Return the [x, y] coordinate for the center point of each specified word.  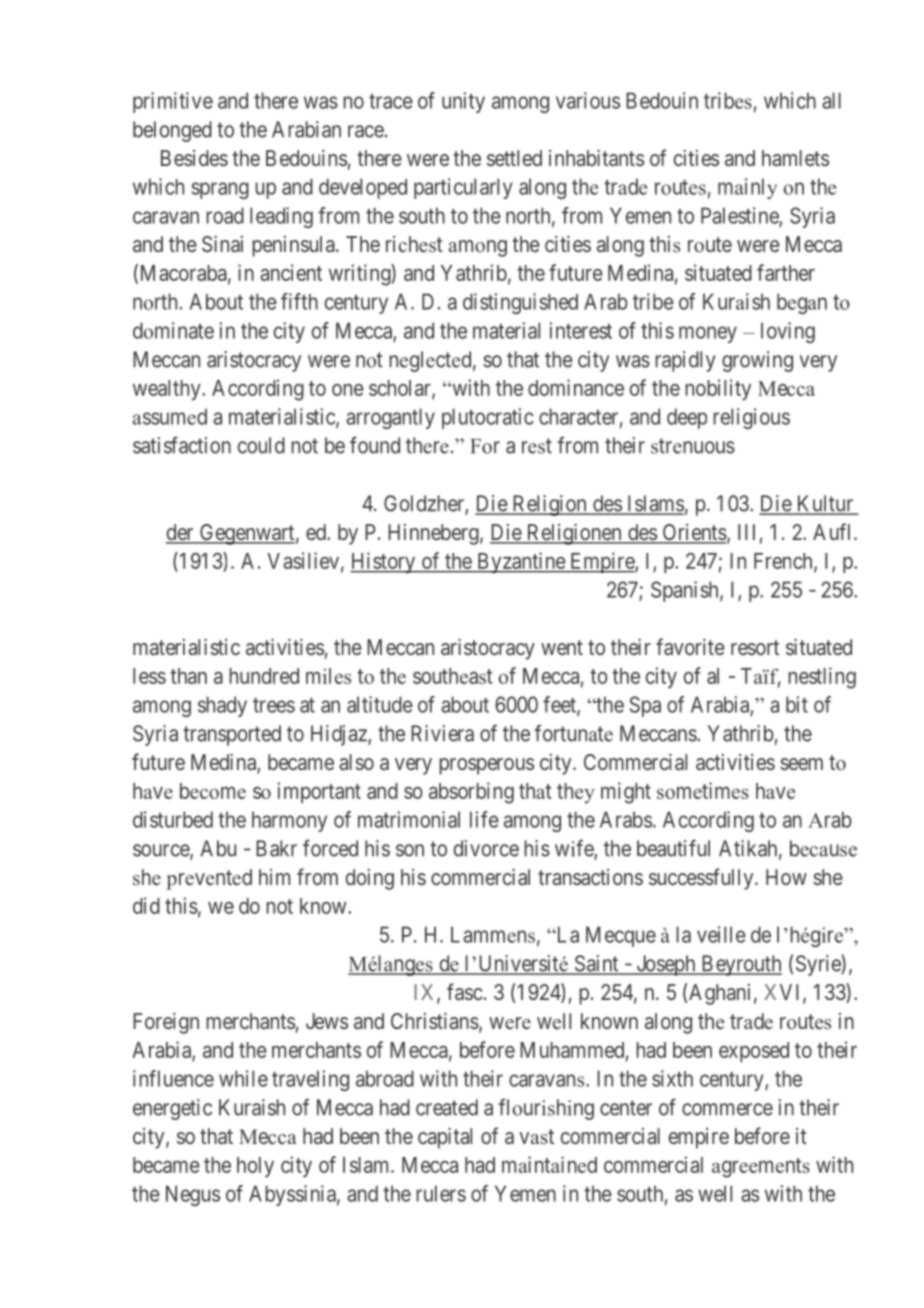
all [831, 100]
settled [514, 158]
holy [255, 1167]
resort [755, 647]
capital [445, 1138]
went [562, 647]
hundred [264, 676]
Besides [194, 158]
